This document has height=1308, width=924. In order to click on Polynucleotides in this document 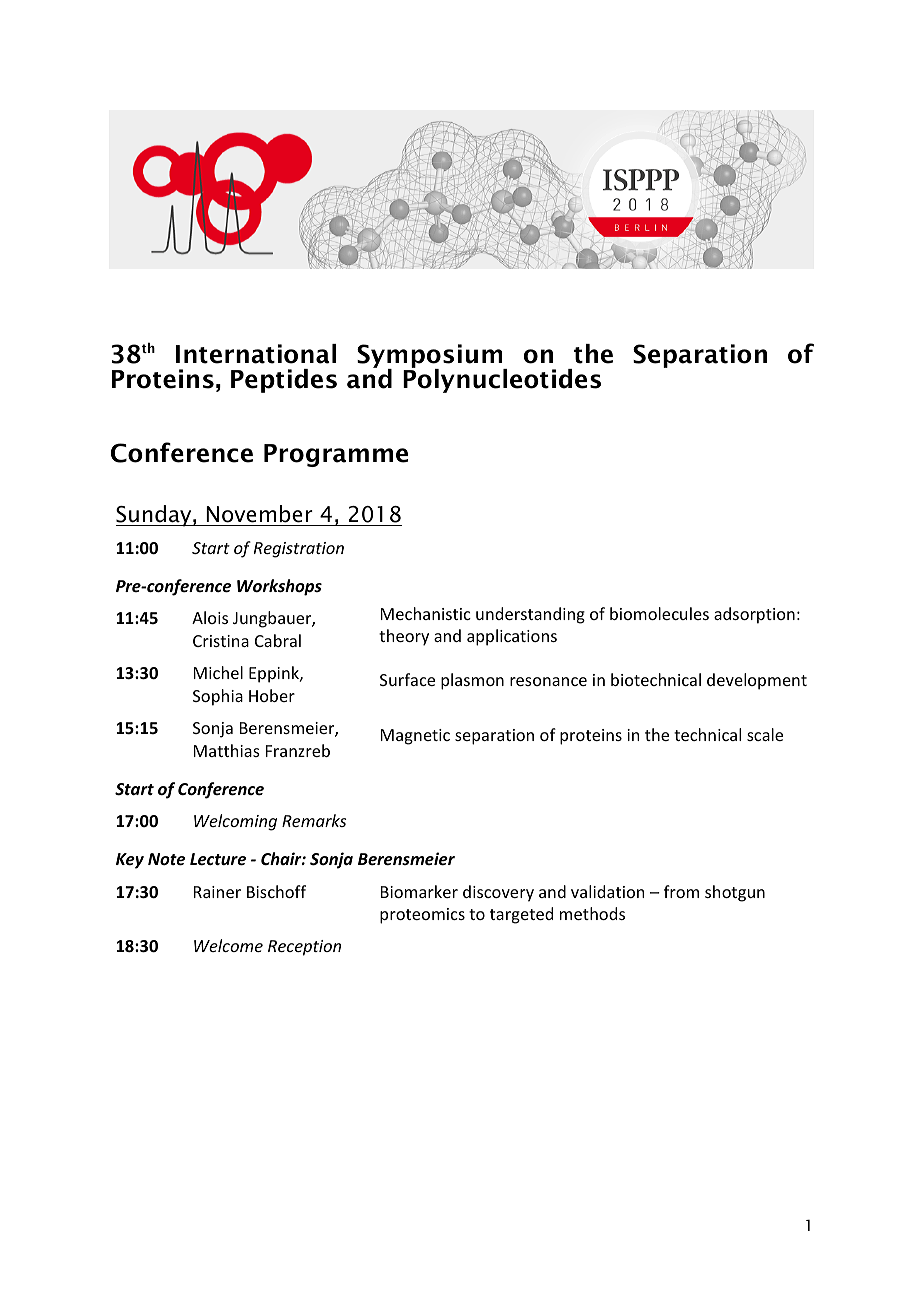, I will do `click(502, 379)`.
